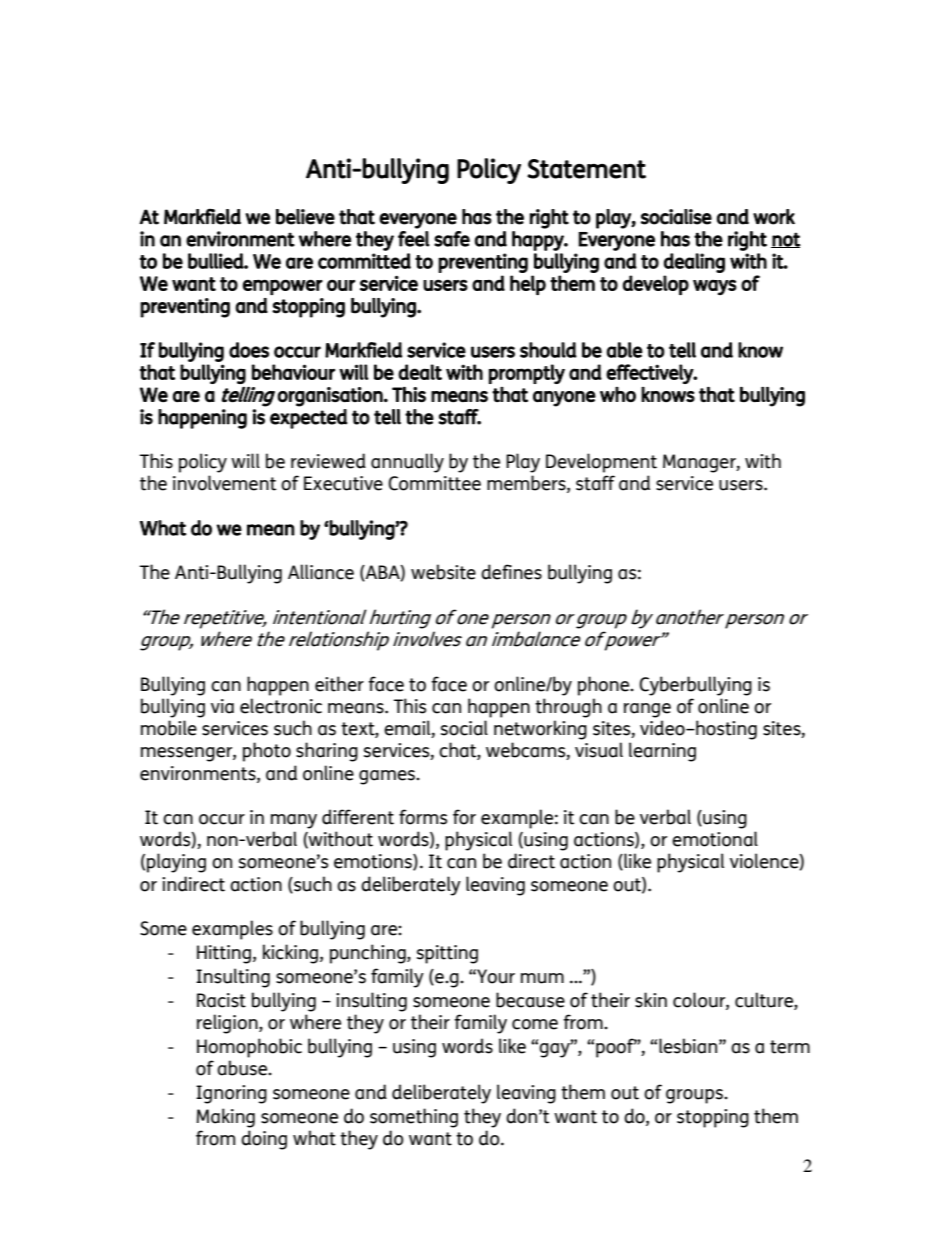 The height and width of the screenshot is (1233, 952). I want to click on believe, so click(305, 217).
